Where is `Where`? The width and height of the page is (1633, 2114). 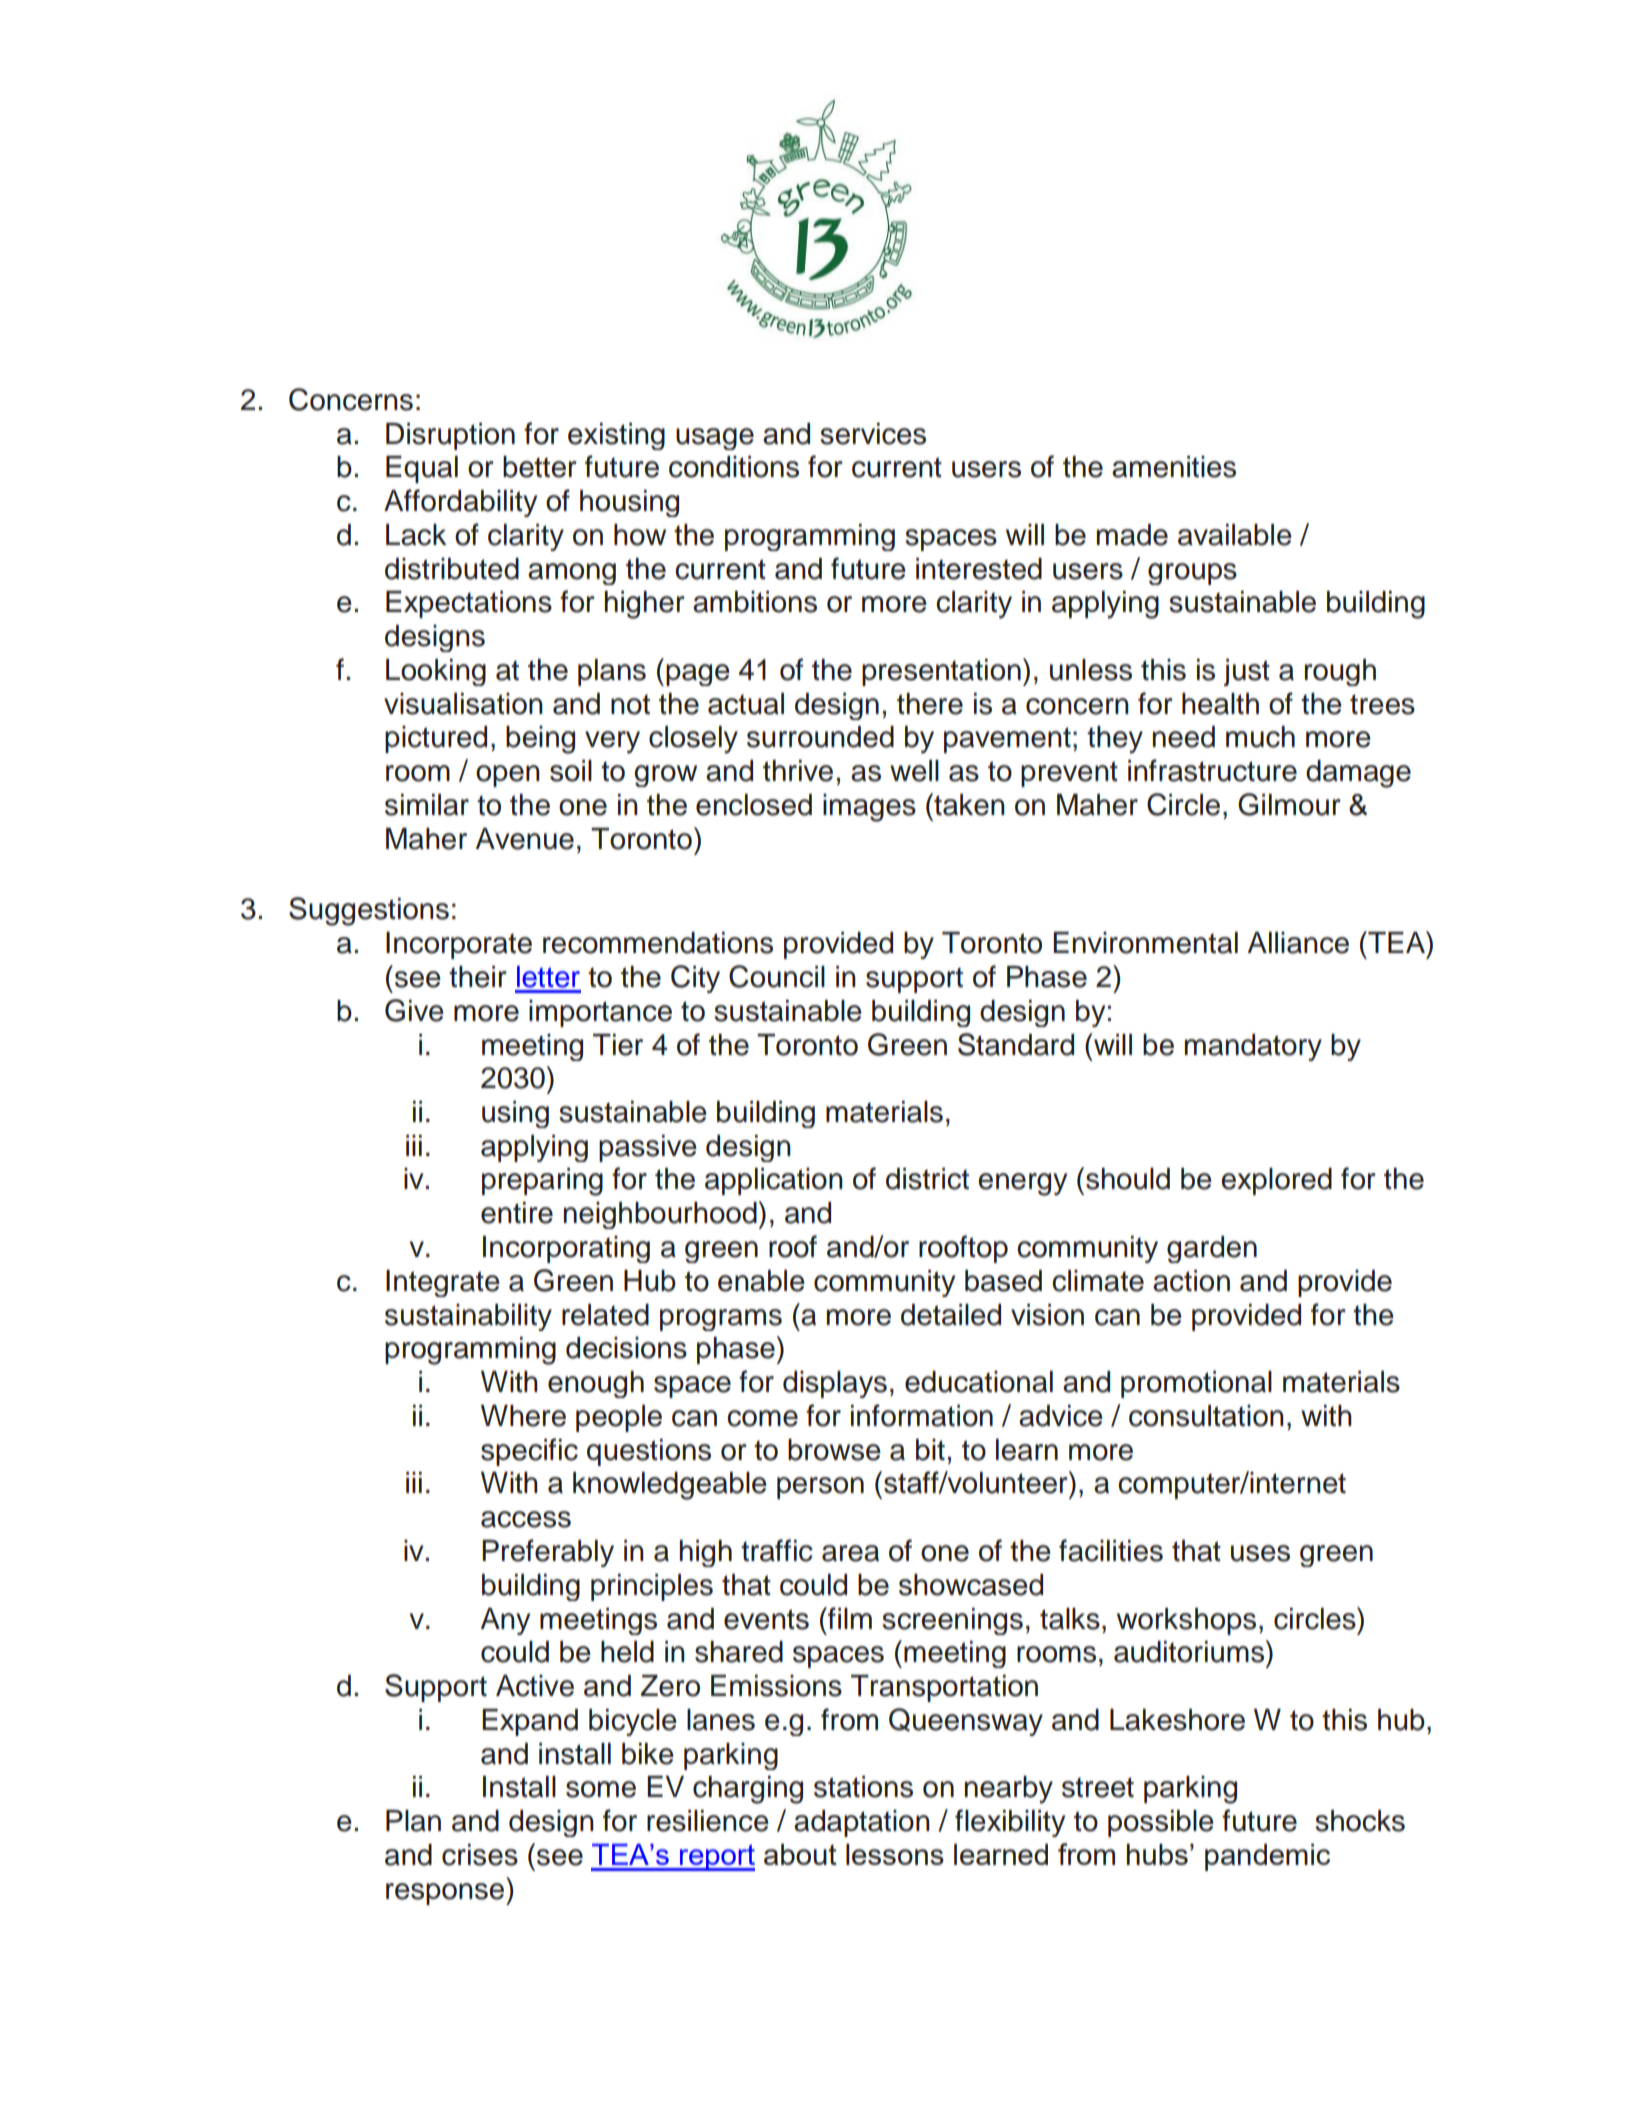 Where is located at coordinates (523, 1416).
